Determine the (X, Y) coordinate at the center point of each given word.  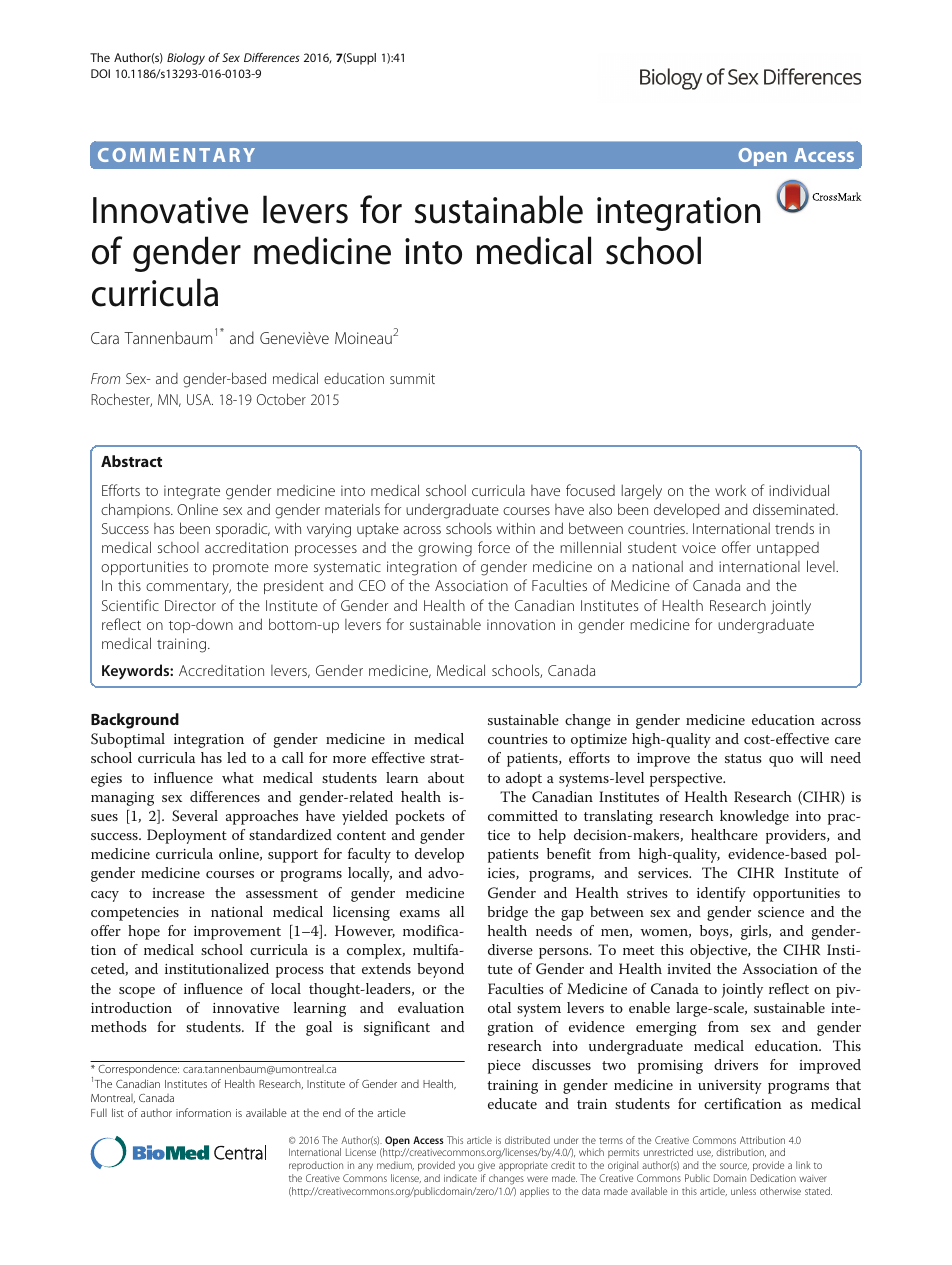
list (118, 1112)
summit (412, 378)
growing (445, 549)
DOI (100, 73)
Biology (186, 59)
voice (699, 547)
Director (190, 605)
